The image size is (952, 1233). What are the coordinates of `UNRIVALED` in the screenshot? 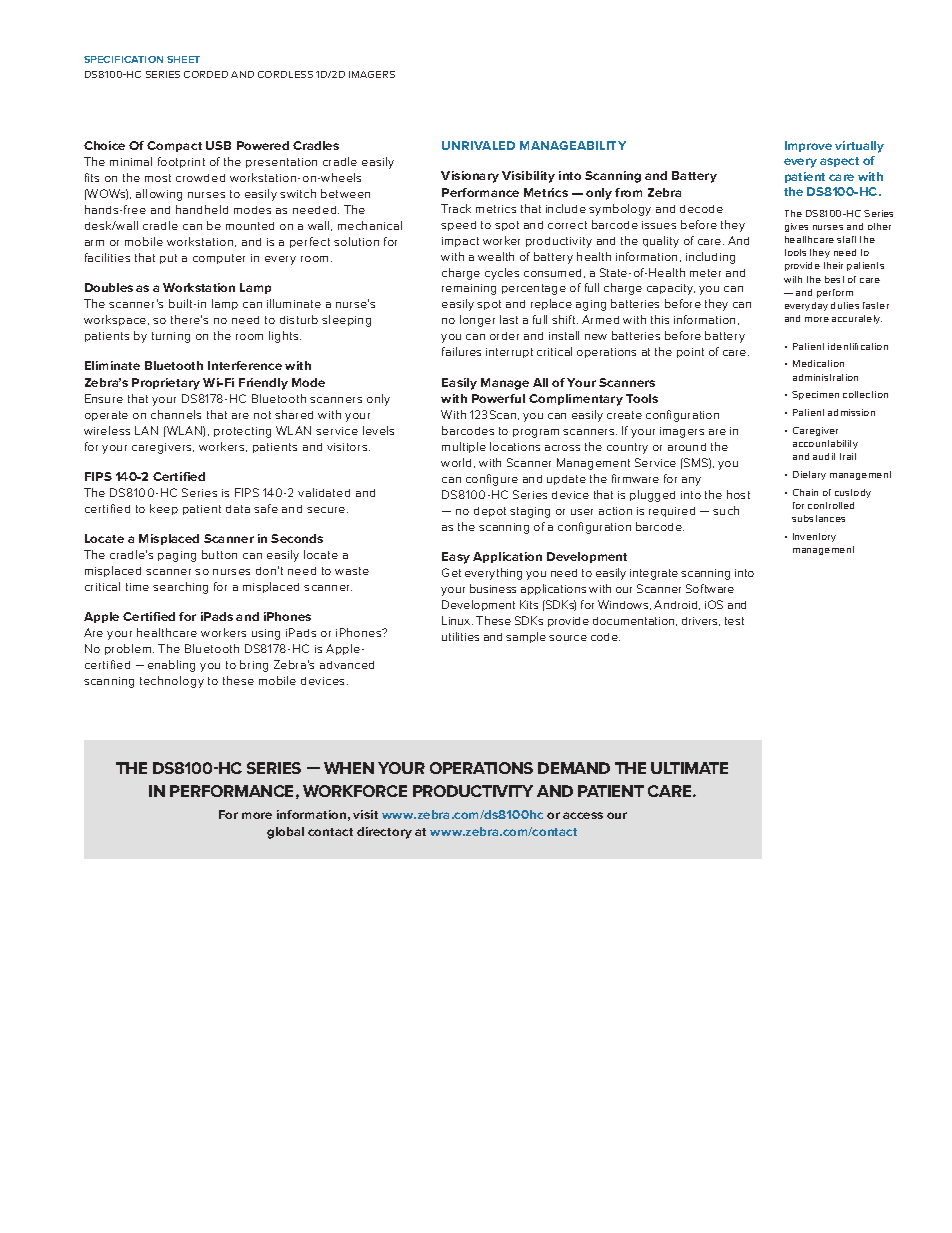 It's located at (478, 145).
